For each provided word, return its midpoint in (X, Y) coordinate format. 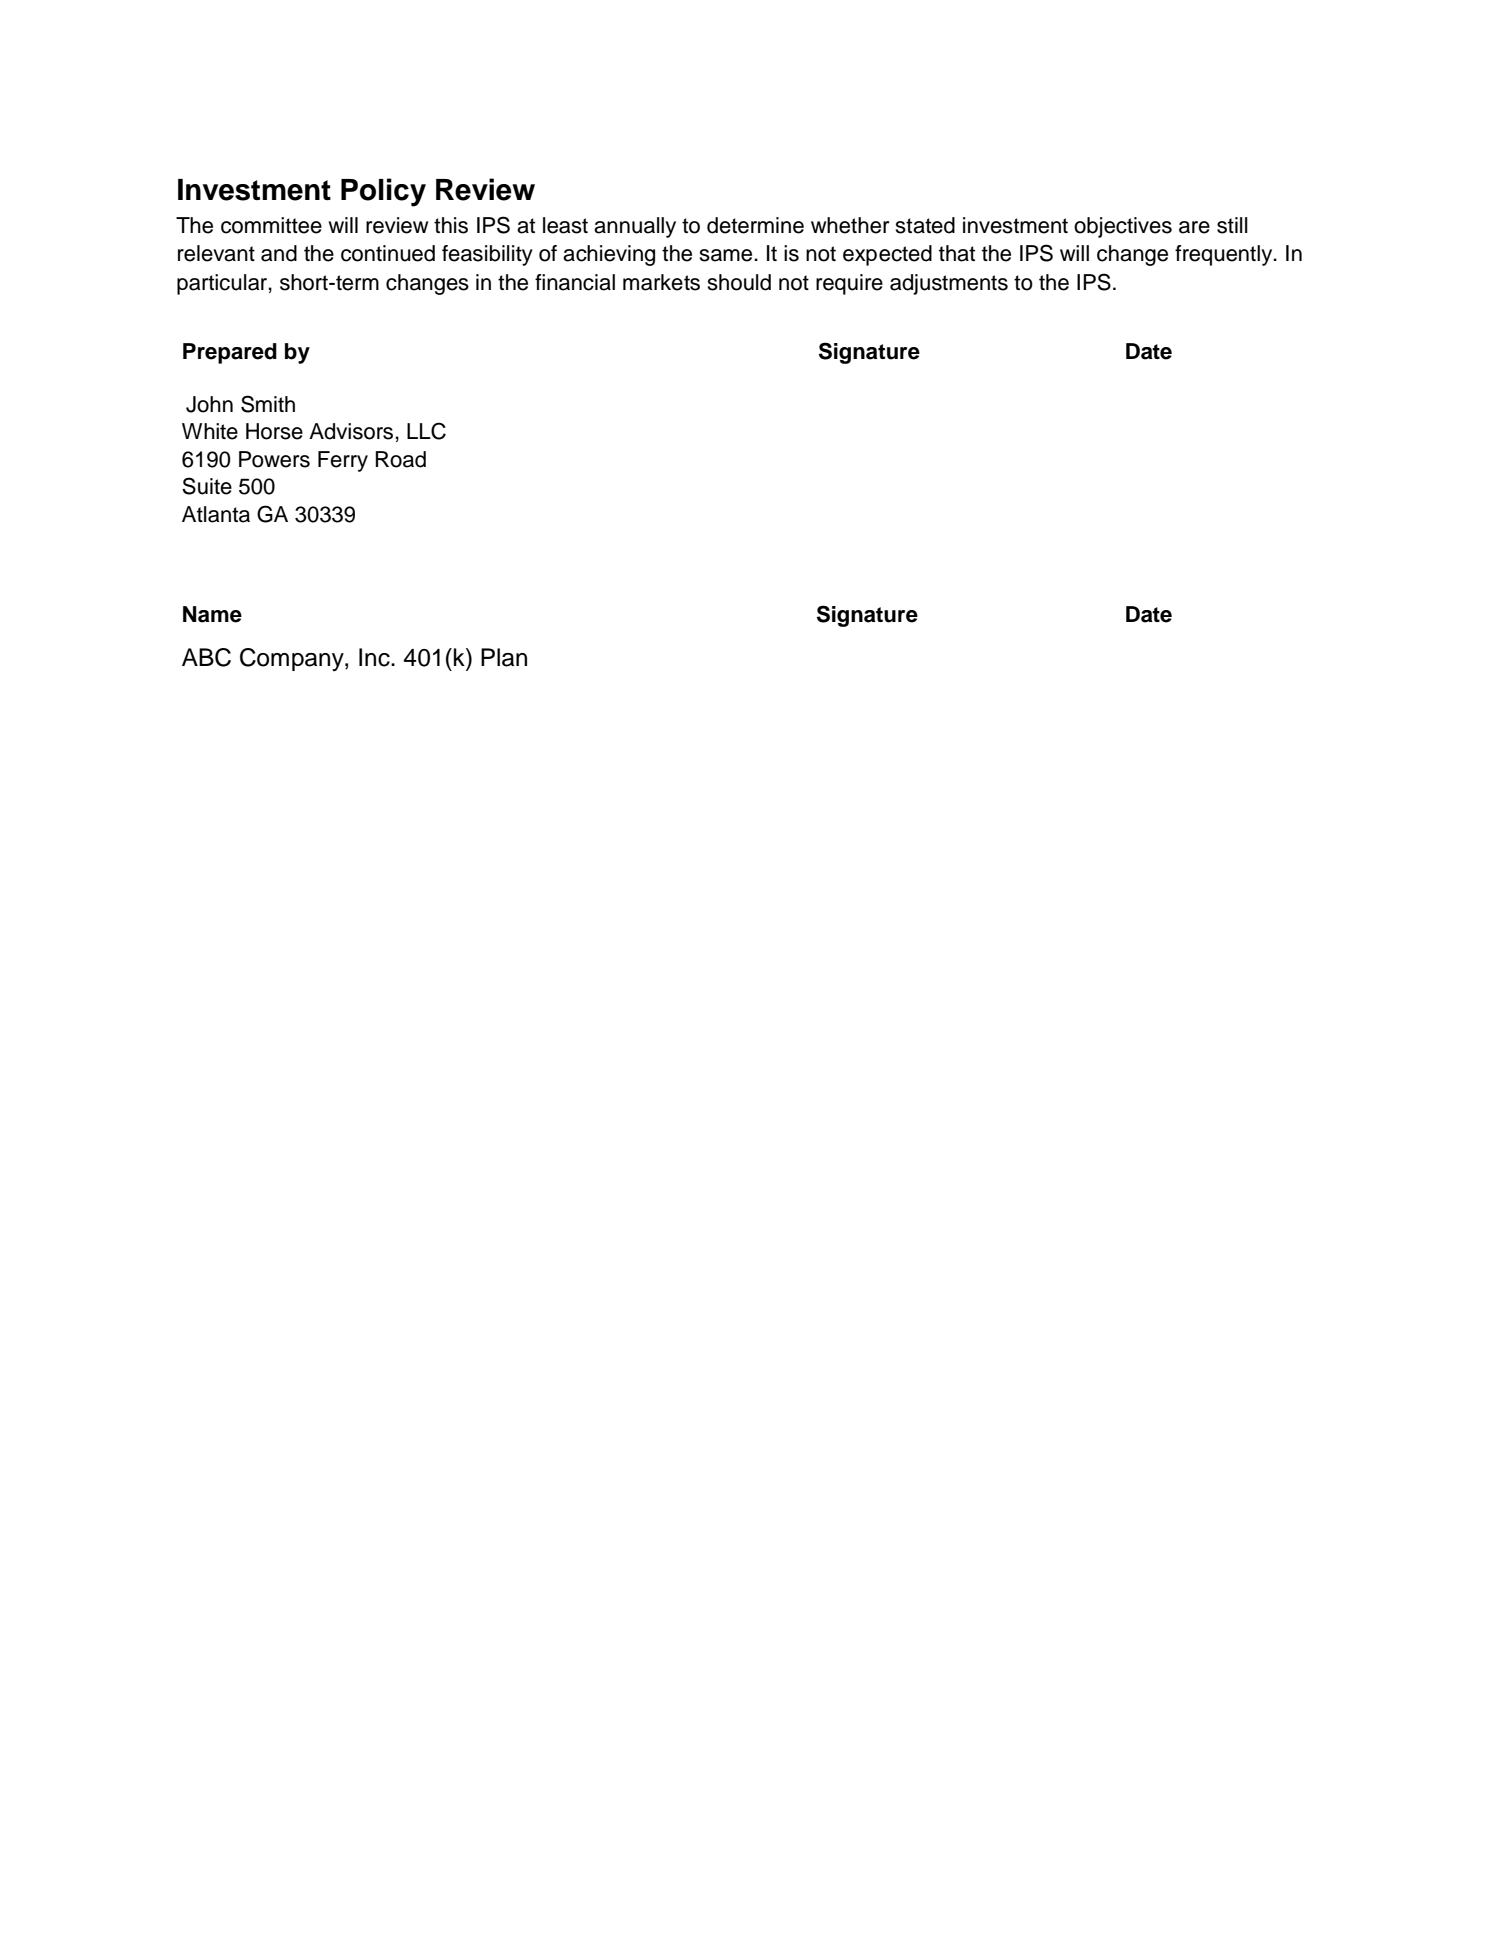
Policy (383, 192)
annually (635, 227)
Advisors (351, 431)
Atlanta (216, 514)
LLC (426, 431)
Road (401, 459)
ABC (206, 657)
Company (293, 659)
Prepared (230, 353)
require (849, 284)
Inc (375, 657)
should (739, 282)
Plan (504, 657)
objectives (1123, 227)
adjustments (949, 284)
